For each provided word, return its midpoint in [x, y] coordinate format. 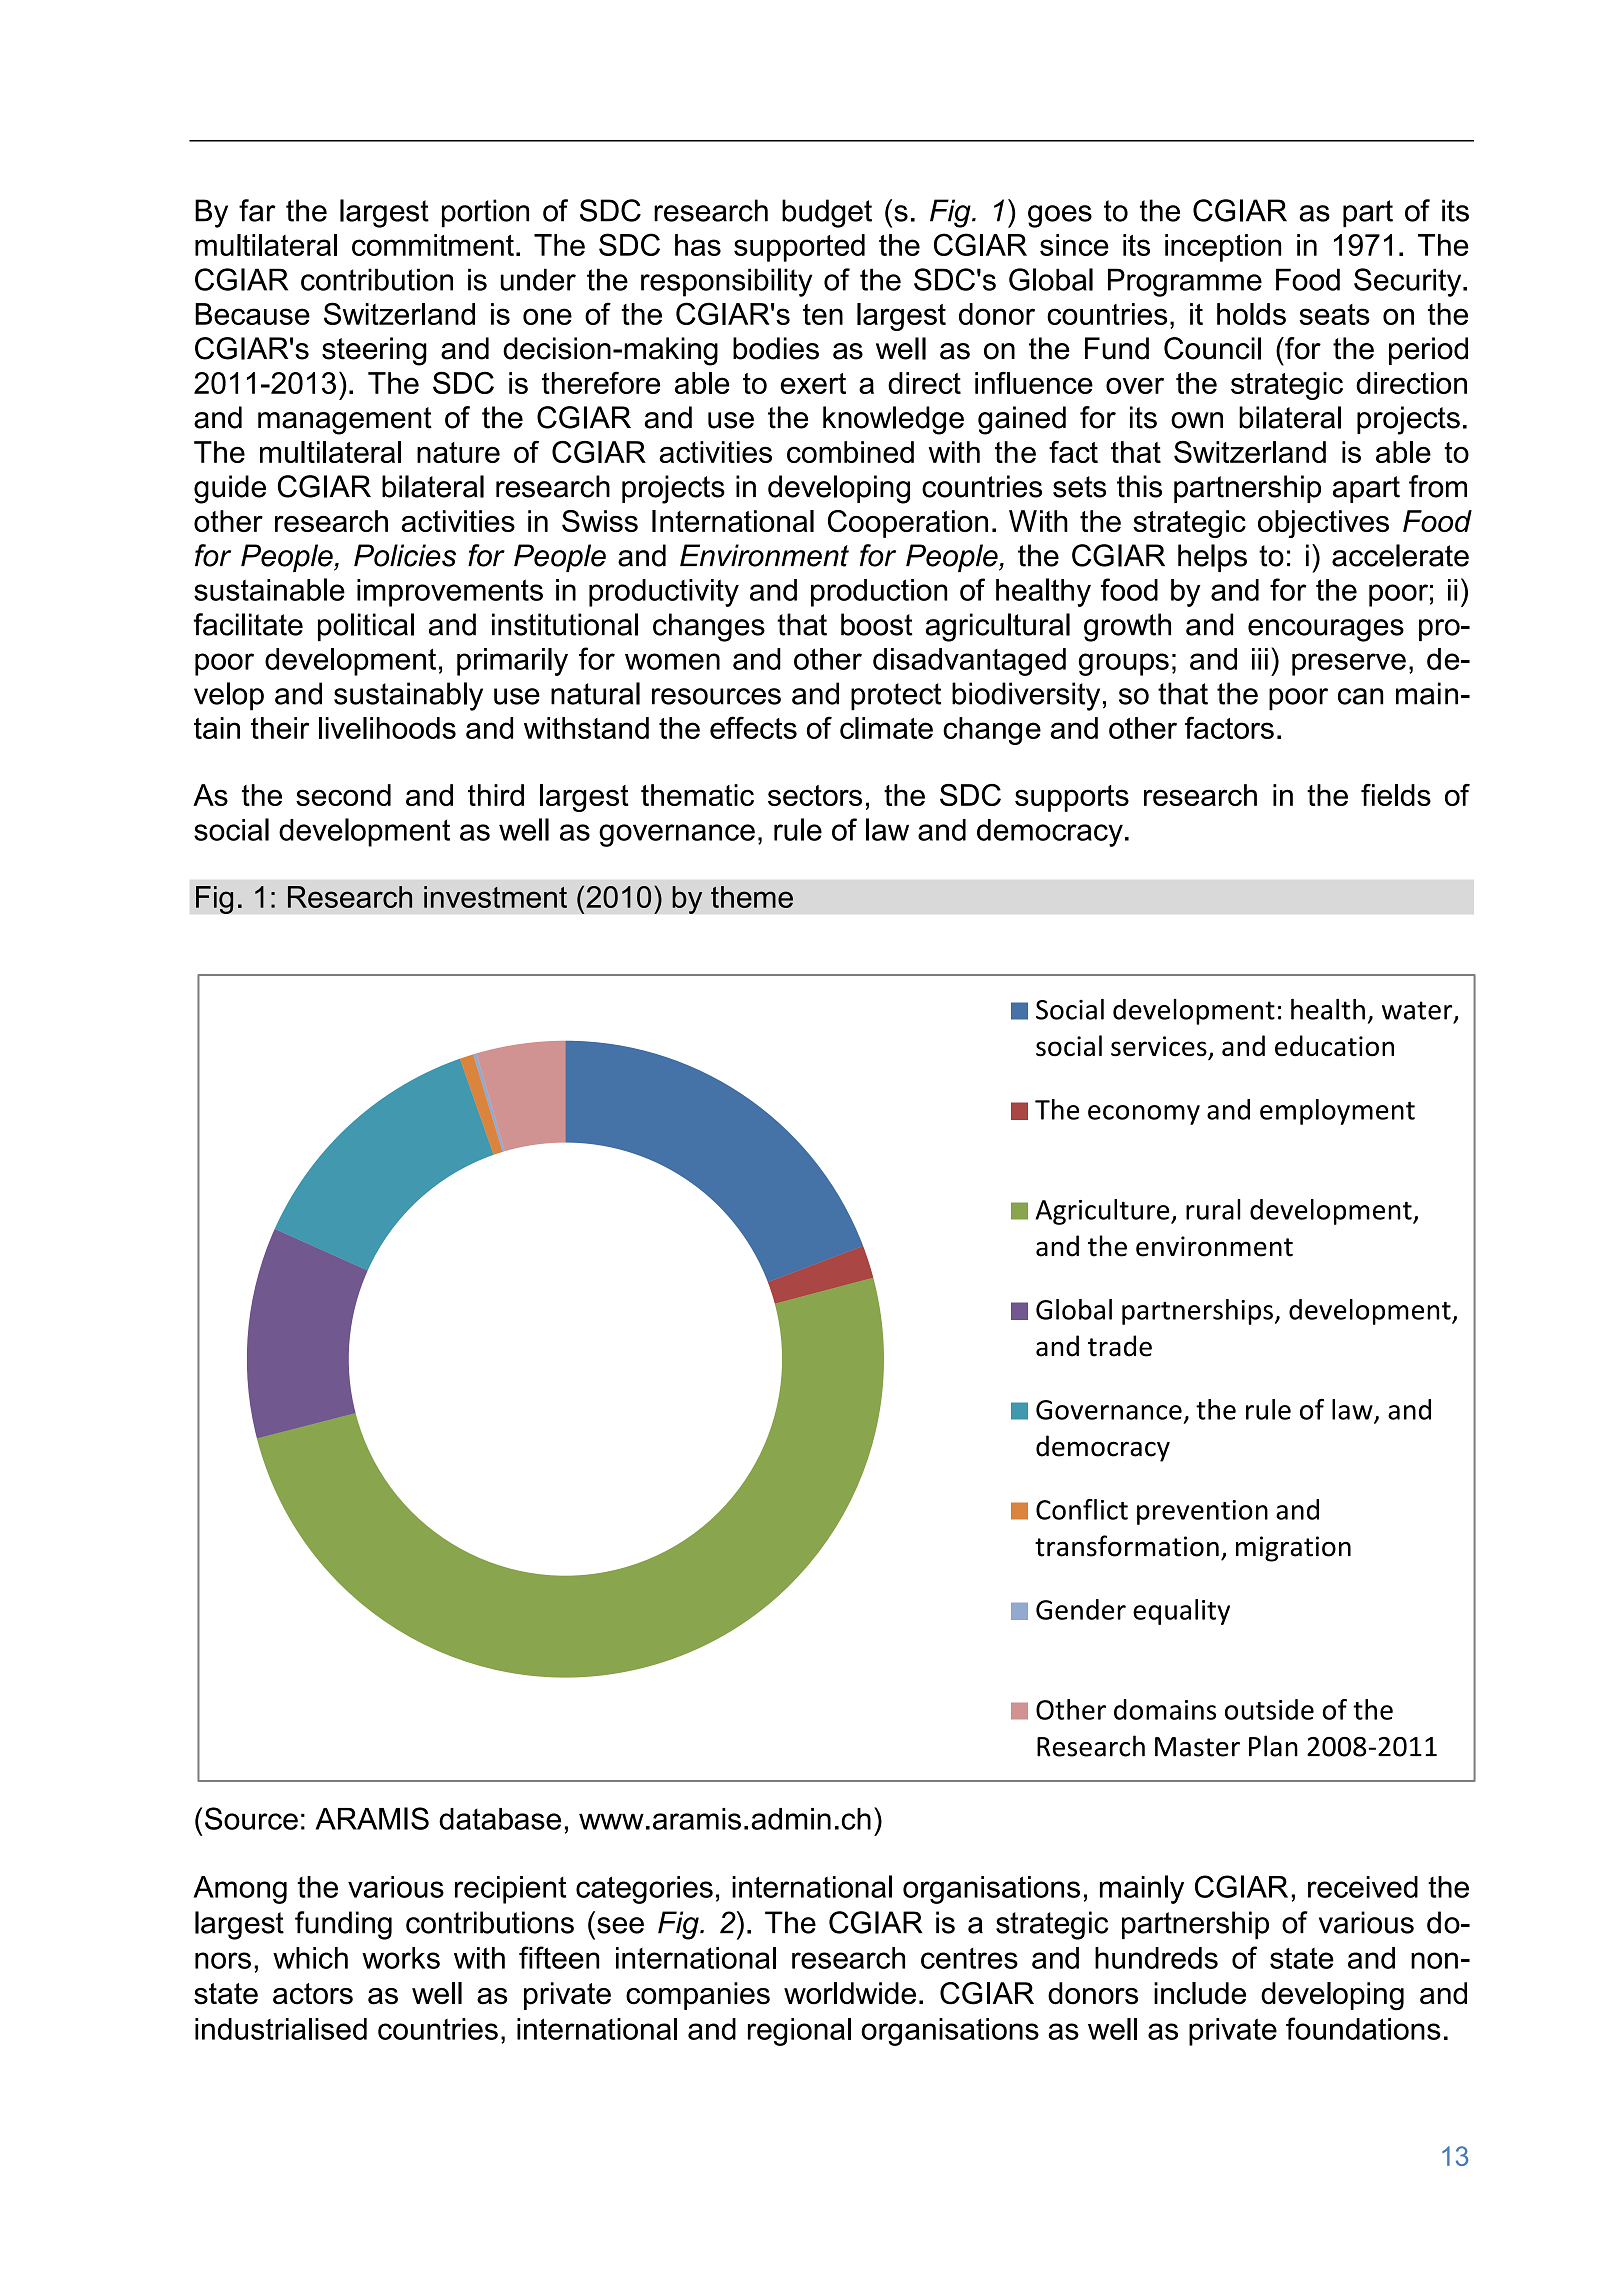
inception [1223, 248]
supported [799, 248]
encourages [1326, 630]
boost [877, 624]
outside [1269, 1709]
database [500, 1819]
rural [1213, 1209]
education [1334, 1046]
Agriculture [1103, 1212]
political [366, 627]
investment [495, 897]
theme [752, 897]
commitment [433, 245]
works [401, 1958]
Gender [1081, 1609]
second [343, 795]
